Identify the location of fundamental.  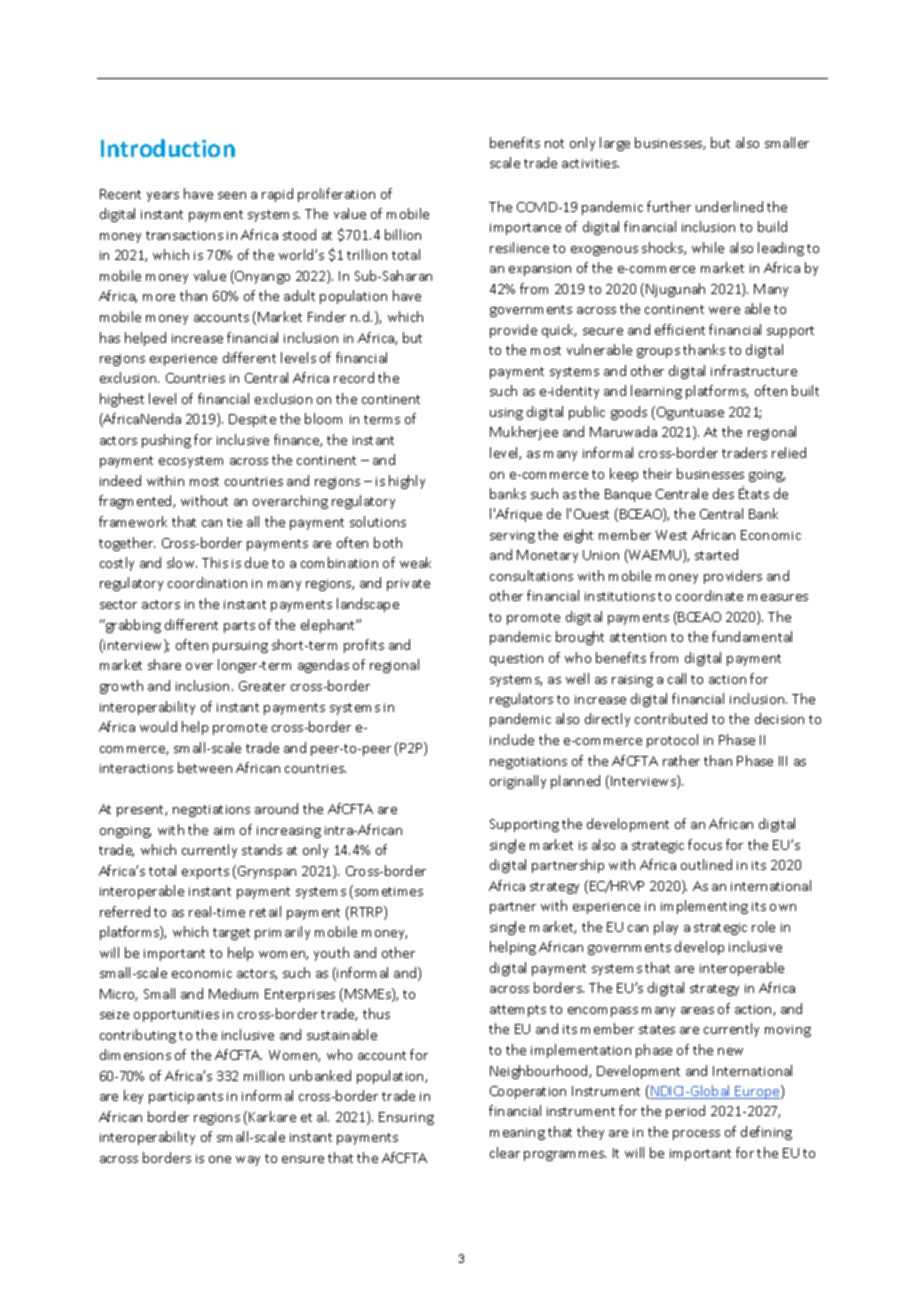
(752, 636).
